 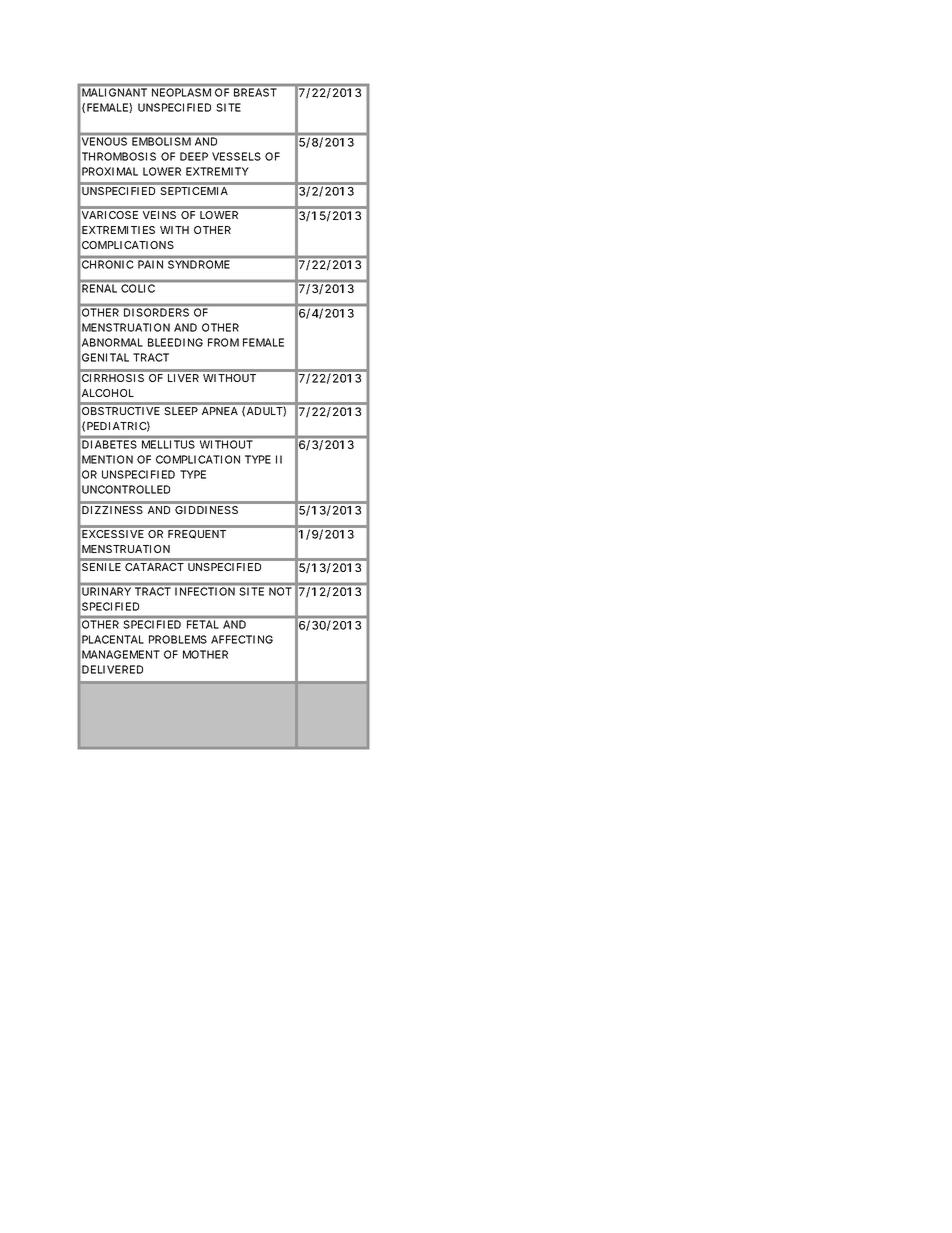 What do you see at coordinates (242, 639) in the page?
I see `AFFECTING` at bounding box center [242, 639].
